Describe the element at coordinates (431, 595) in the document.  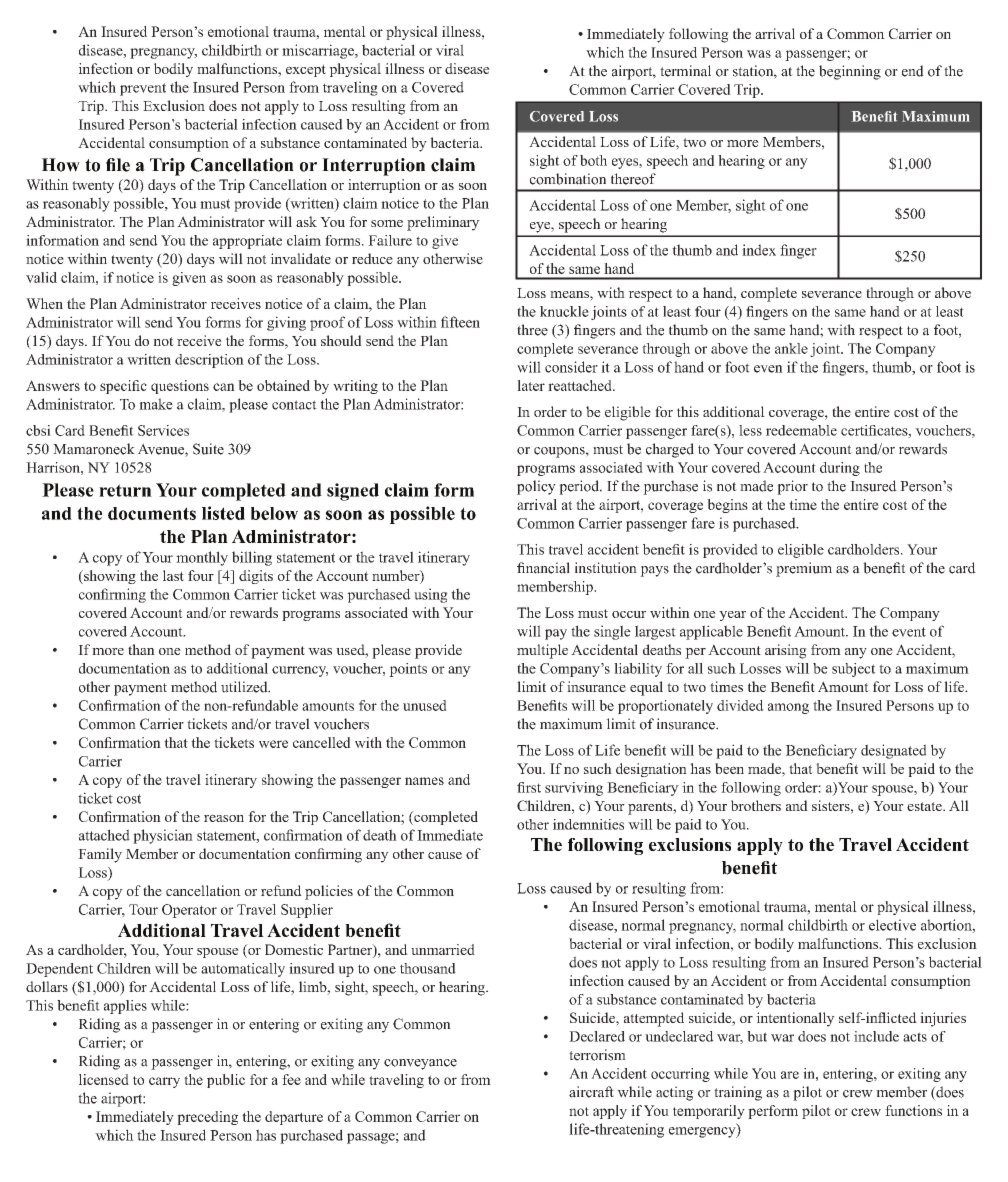
I see `using` at that location.
